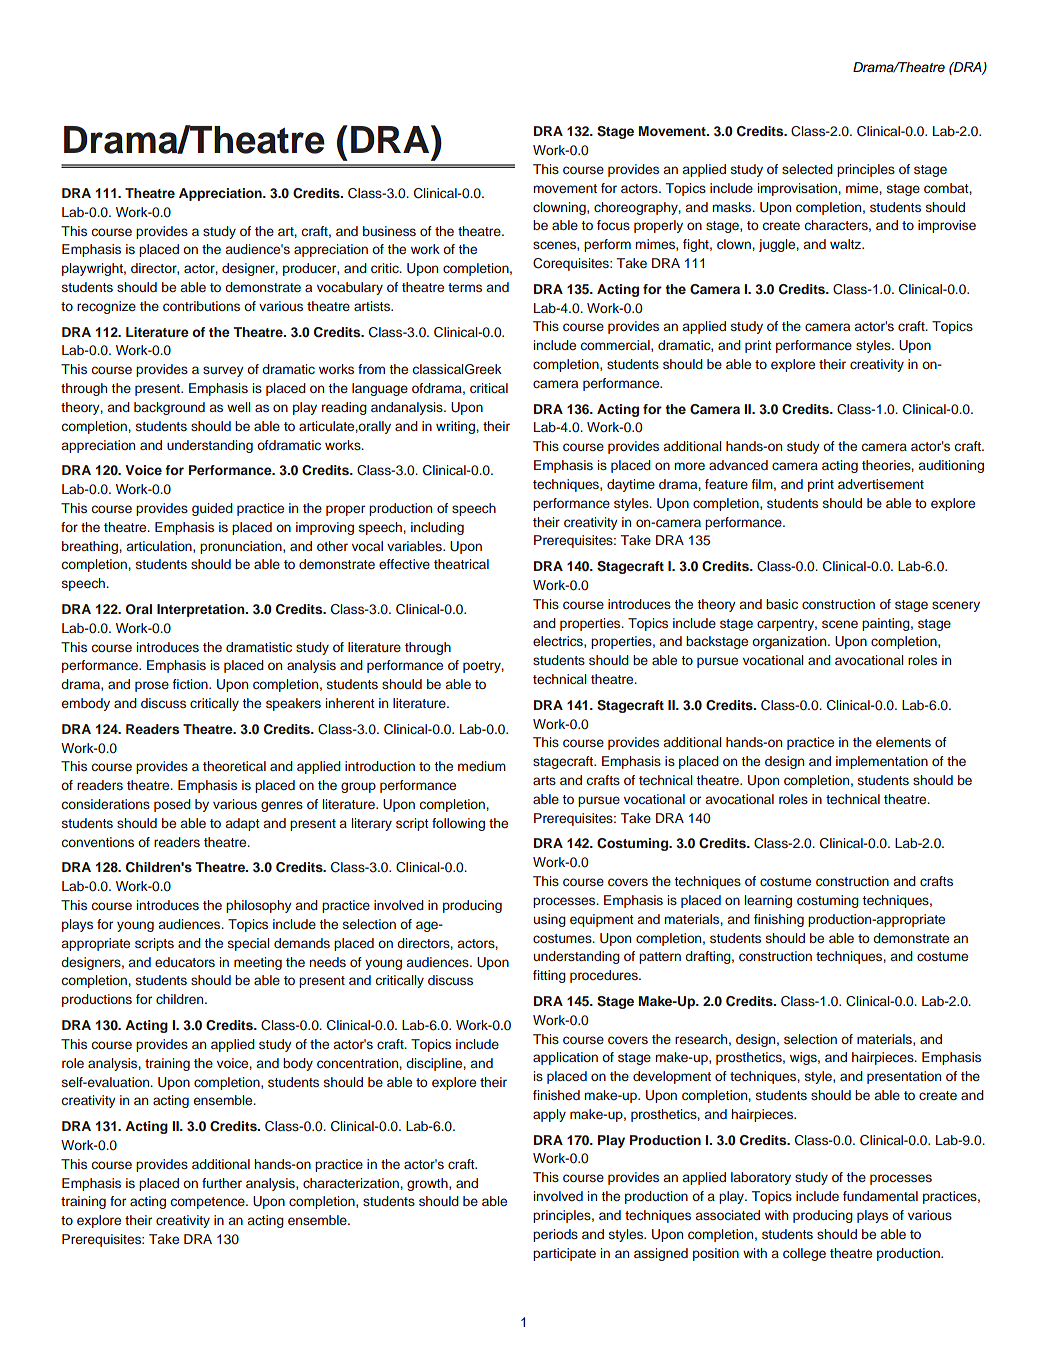 The height and width of the screenshot is (1356, 1048). Describe the element at coordinates (169, 408) in the screenshot. I see `background` at that location.
